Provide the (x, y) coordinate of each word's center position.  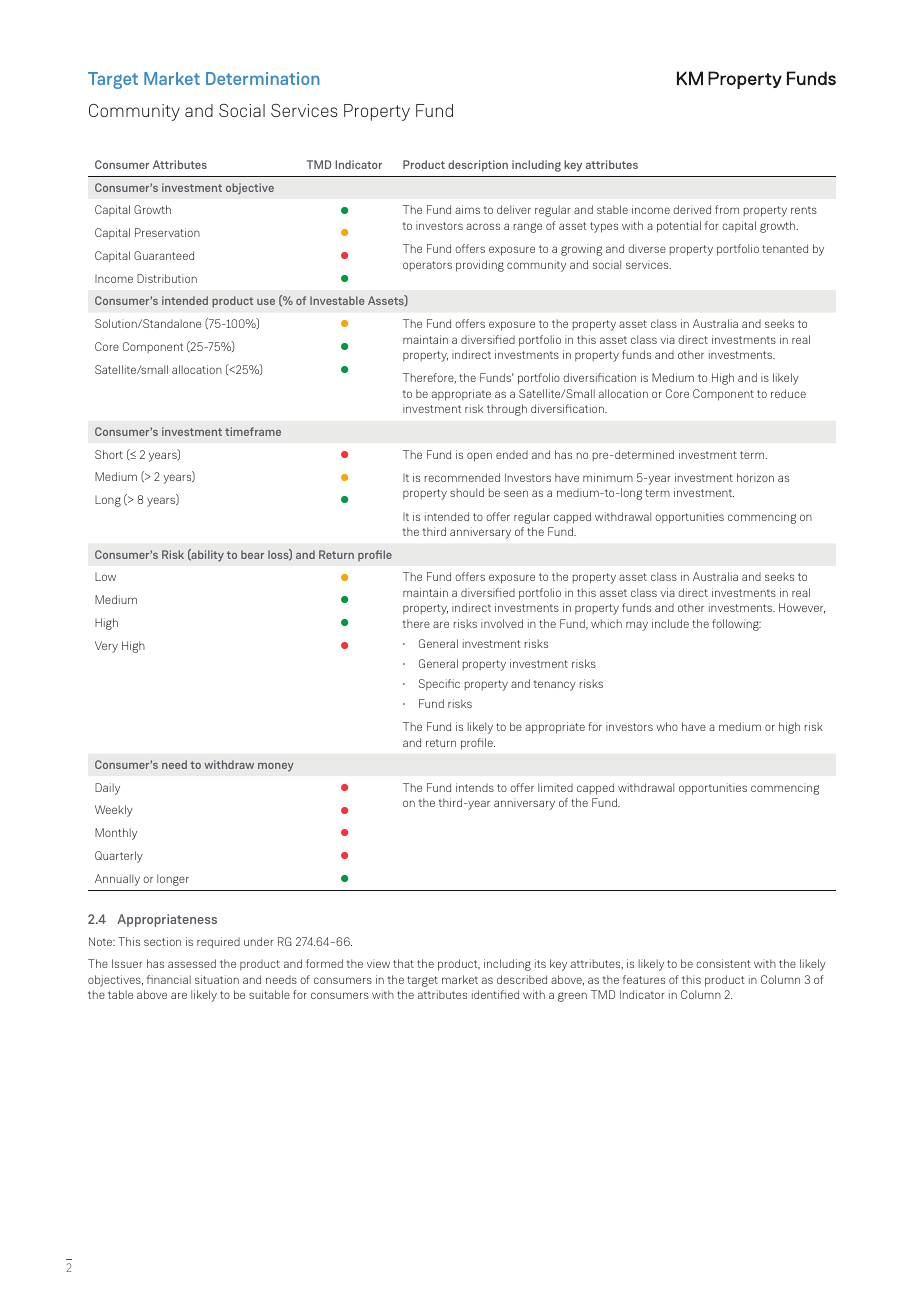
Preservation (167, 232)
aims (467, 209)
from (727, 209)
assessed (192, 963)
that (403, 963)
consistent (723, 963)
